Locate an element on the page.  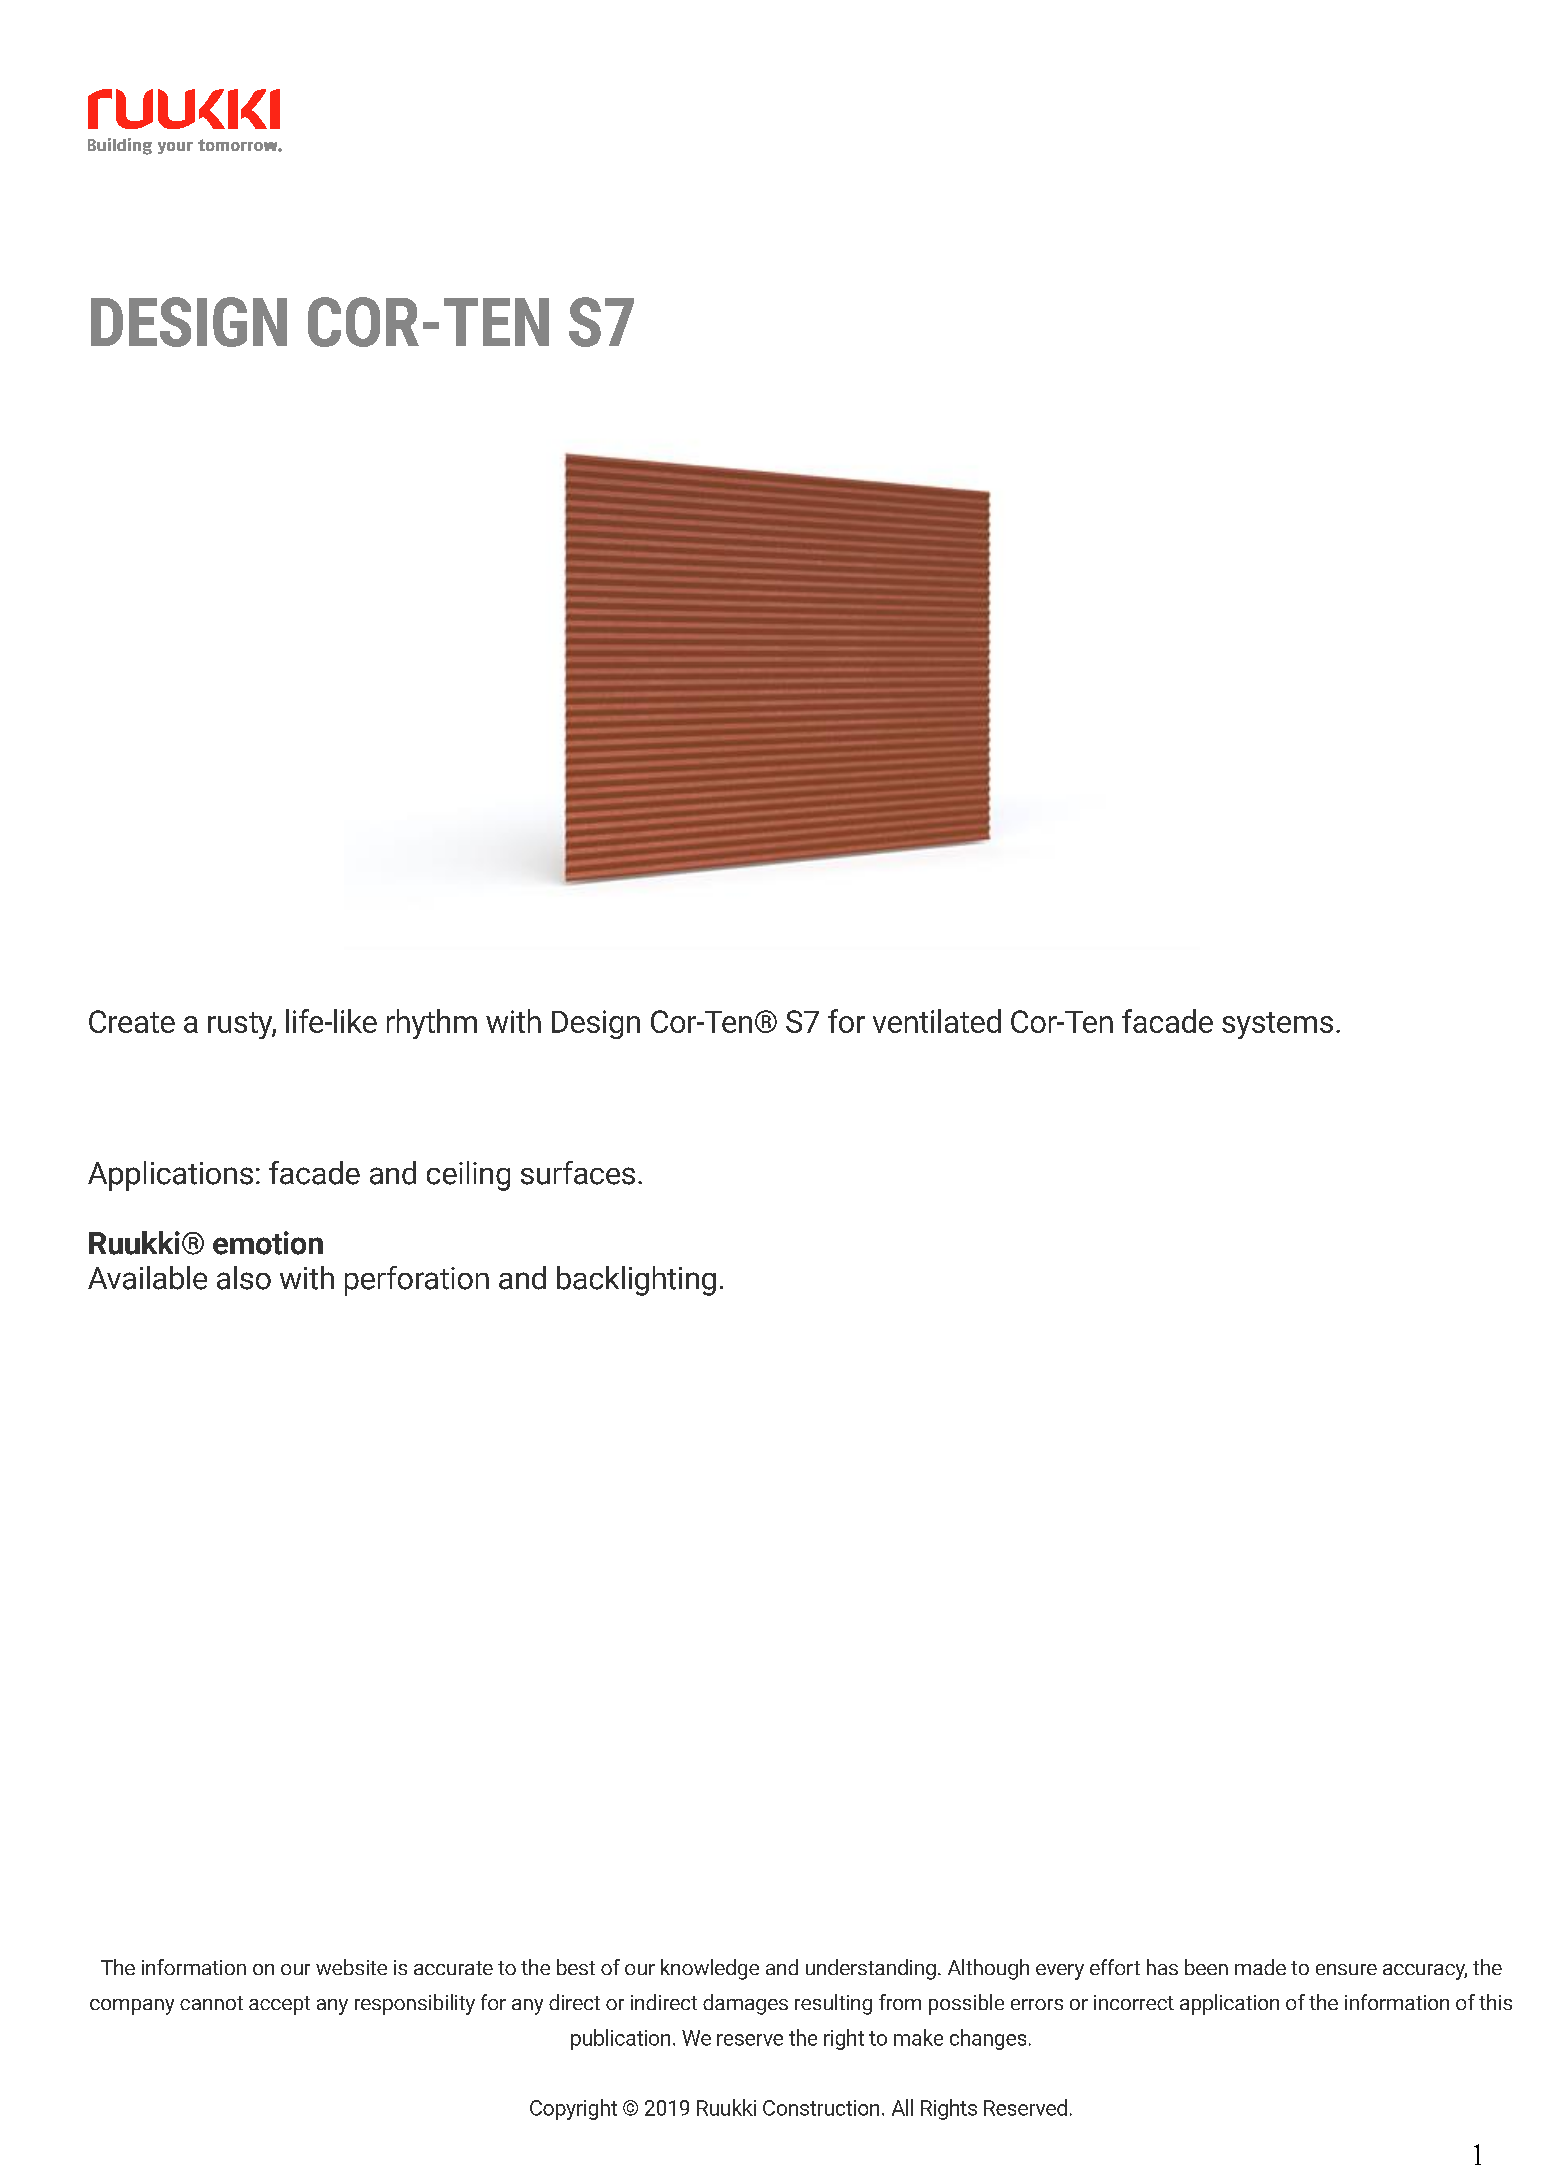
website is located at coordinates (351, 1967).
